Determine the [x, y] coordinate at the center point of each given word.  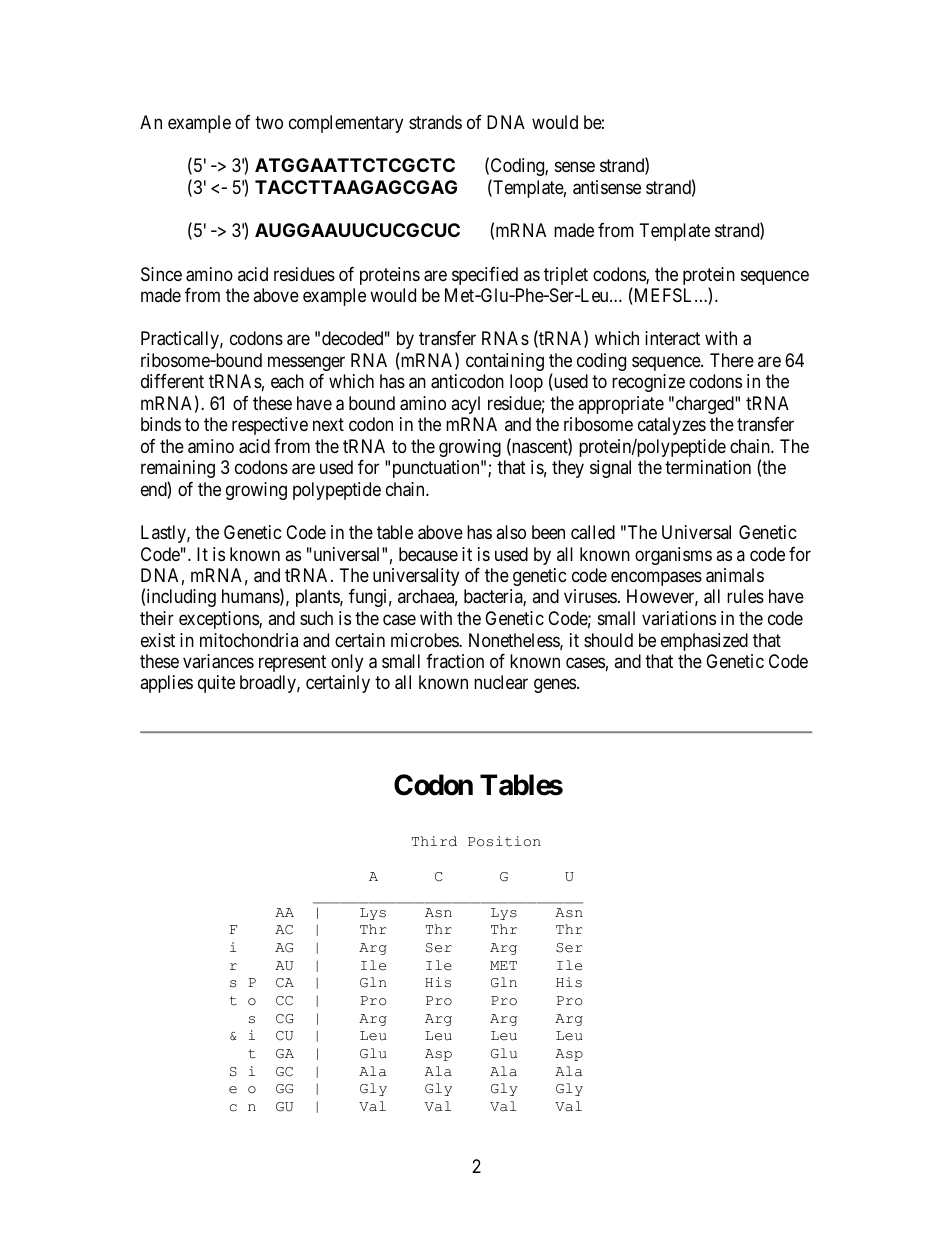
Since [161, 274]
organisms [673, 556]
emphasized [704, 642]
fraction [455, 661]
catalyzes [672, 426]
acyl [465, 405]
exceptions [219, 620]
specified [485, 276]
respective [270, 426]
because [428, 554]
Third [434, 841]
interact [672, 338]
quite [216, 684]
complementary [346, 124]
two [269, 122]
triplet [566, 276]
